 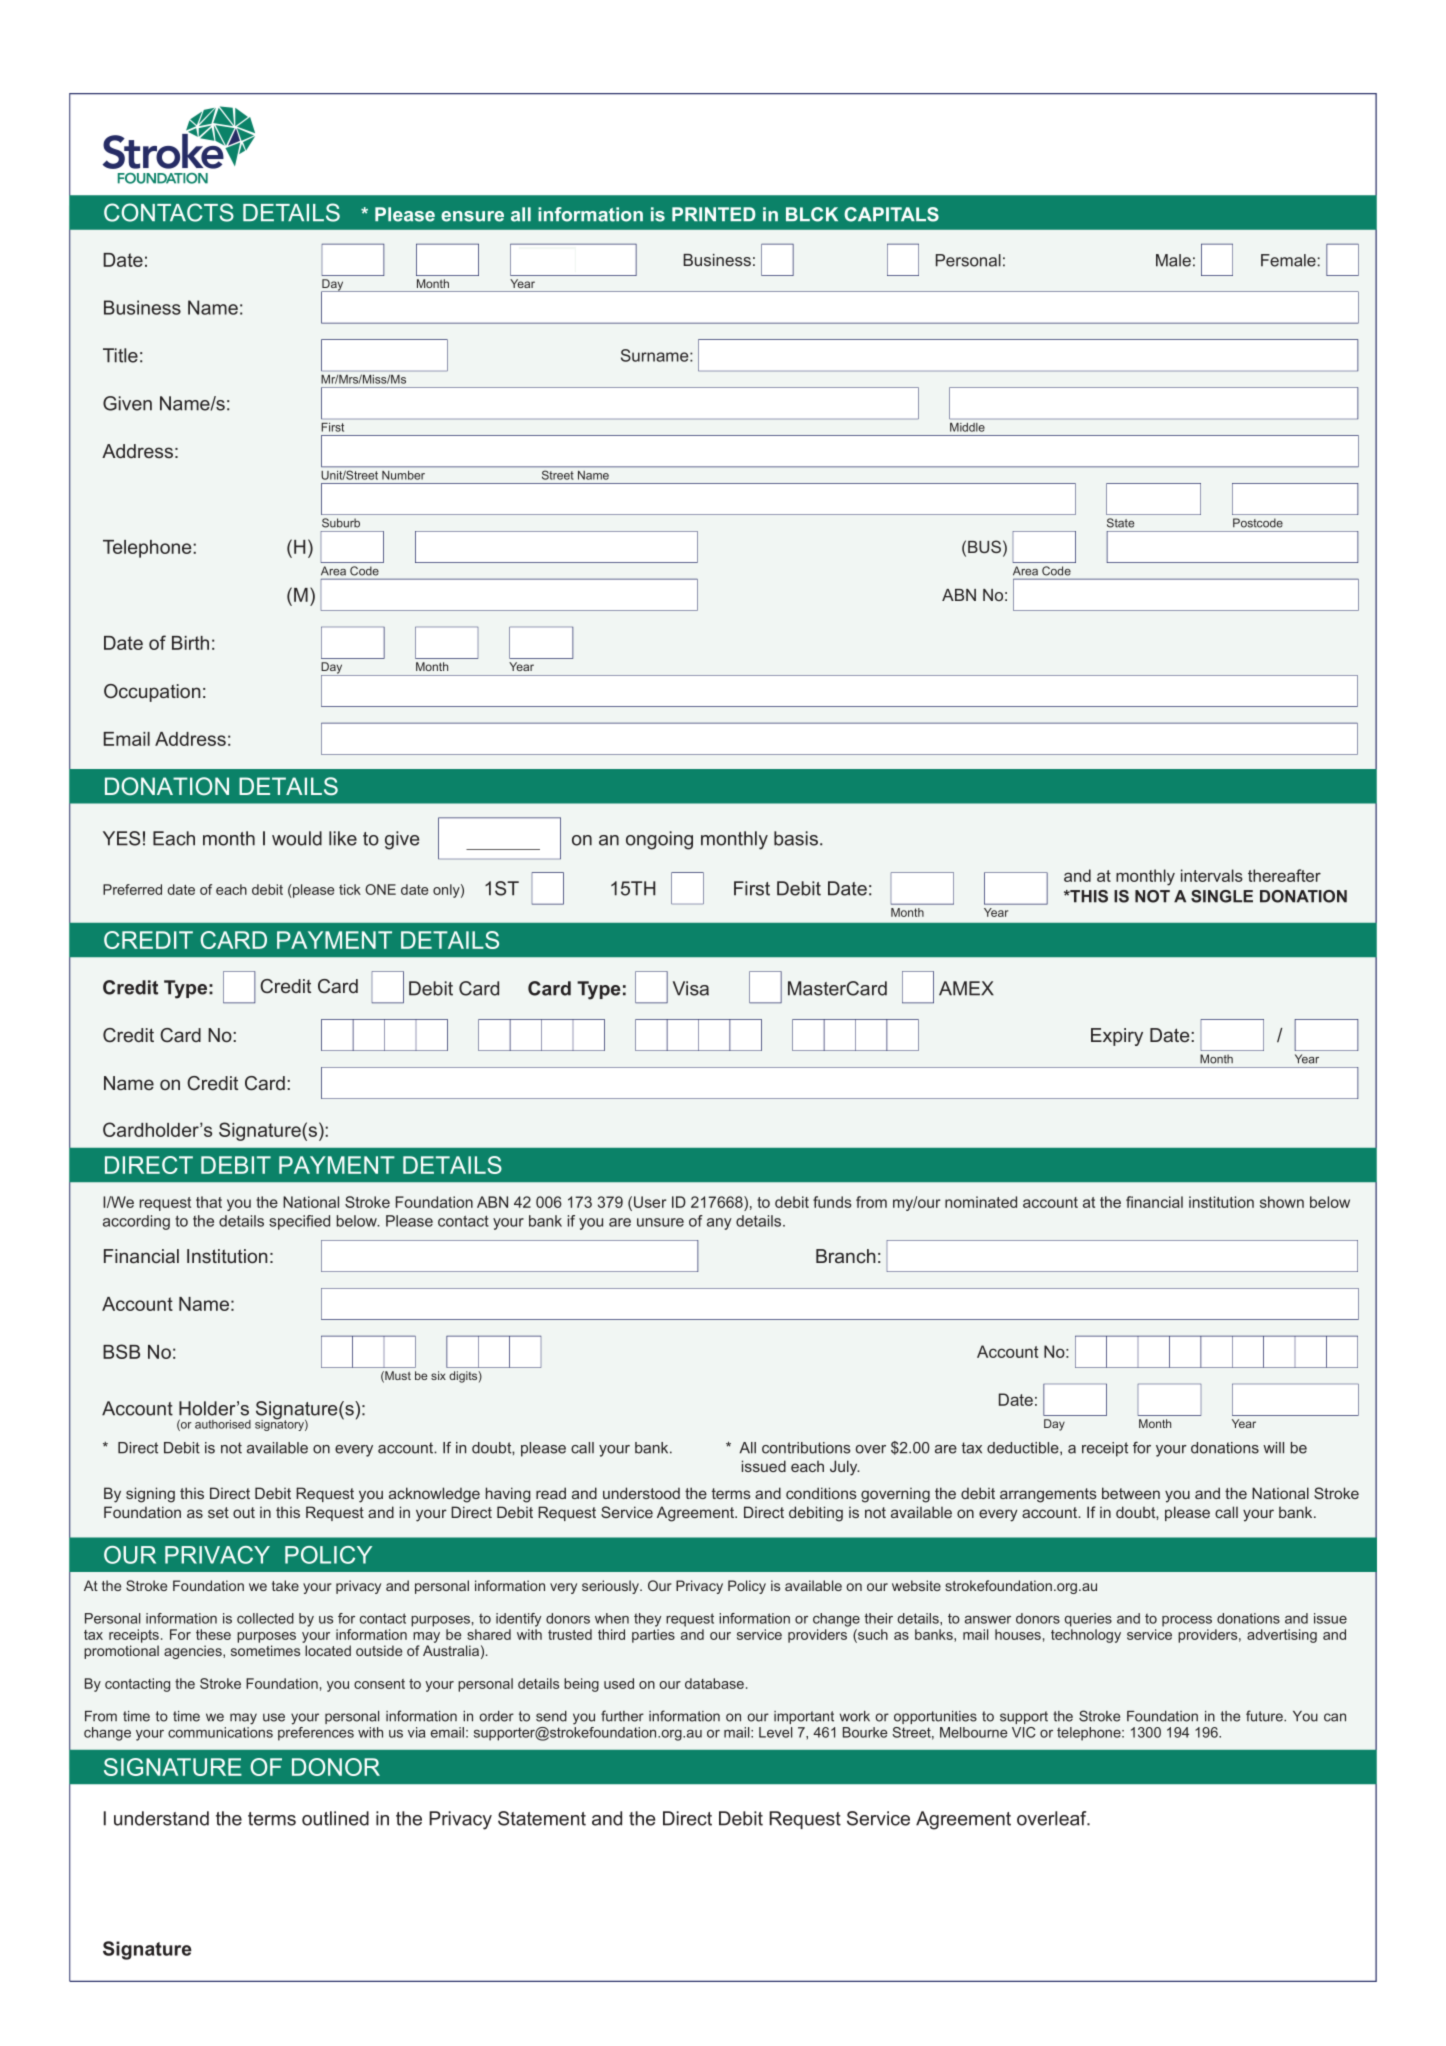 I want to click on tick, so click(x=350, y=889).
